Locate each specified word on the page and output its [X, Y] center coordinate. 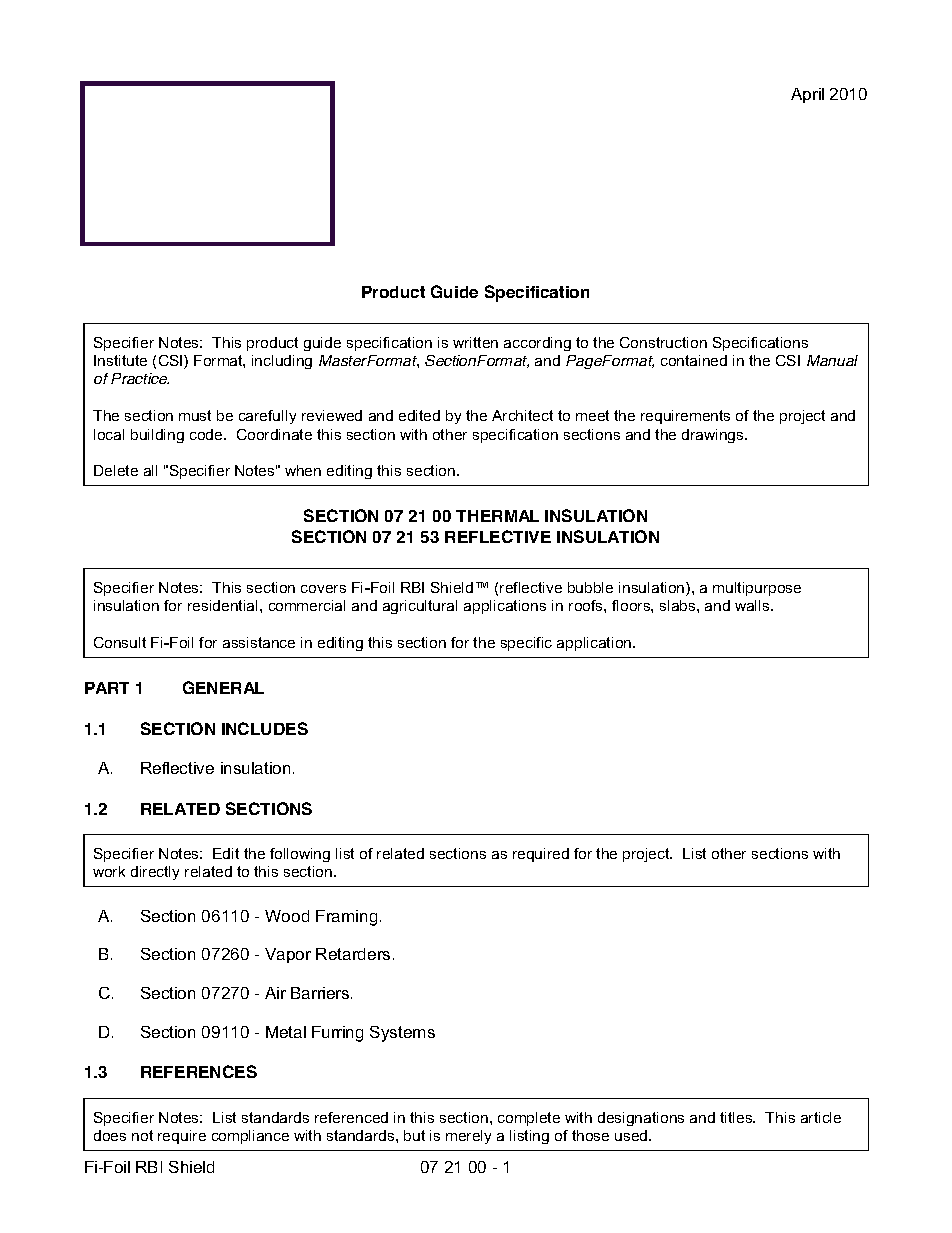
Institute [120, 360]
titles [737, 1117]
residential [222, 605]
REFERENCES [199, 1071]
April [807, 95]
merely [468, 1137]
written [475, 342]
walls [753, 605]
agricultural [420, 607]
